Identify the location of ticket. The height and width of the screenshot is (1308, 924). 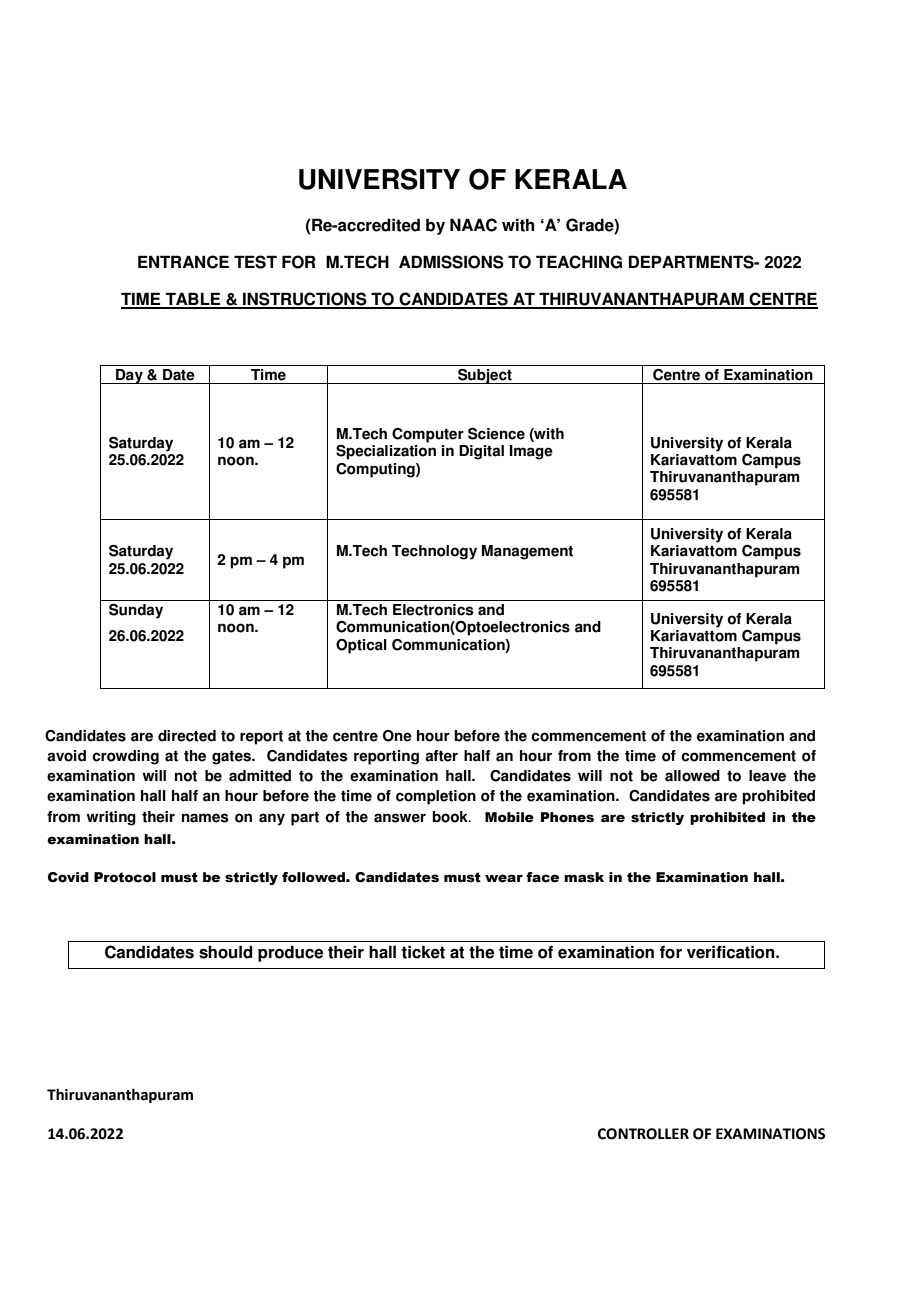
(423, 952).
